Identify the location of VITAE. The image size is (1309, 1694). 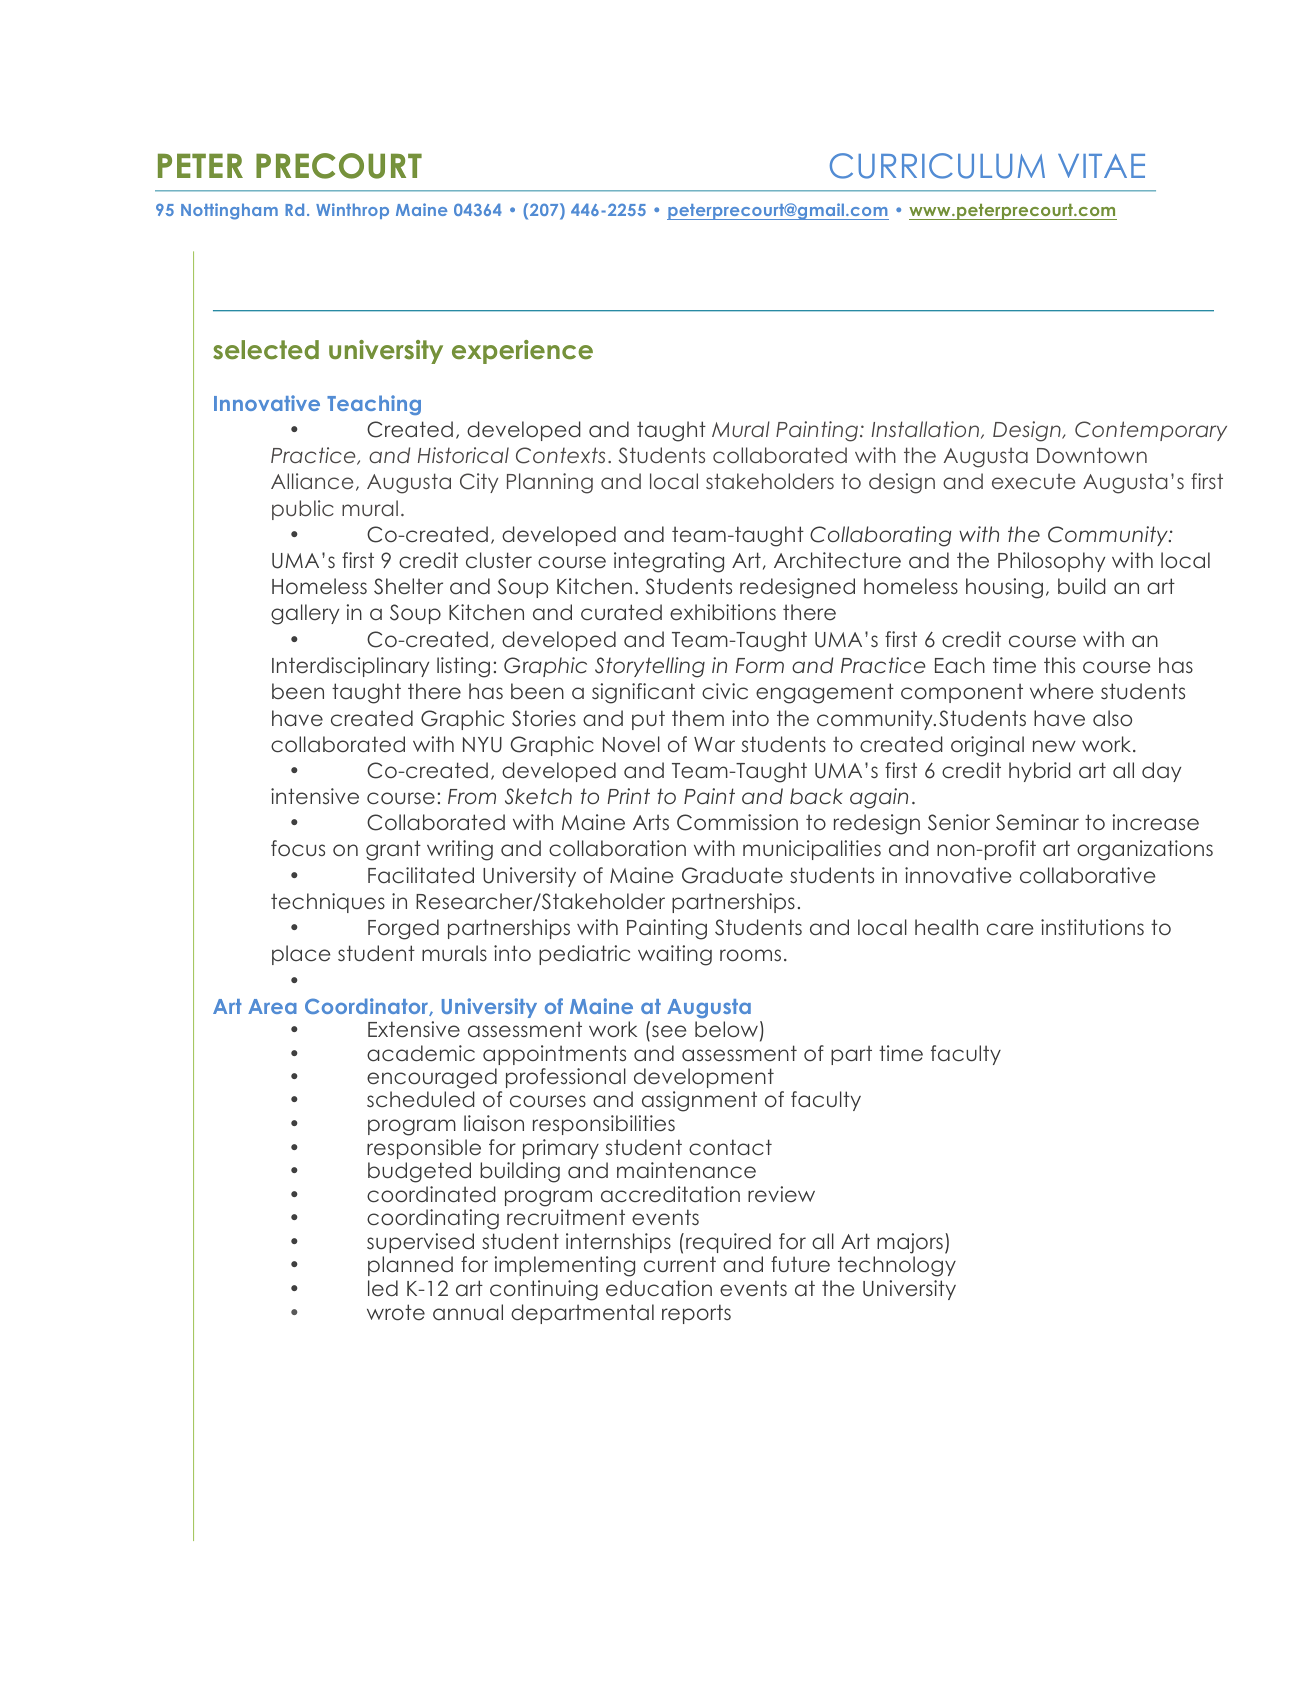
(1101, 166).
